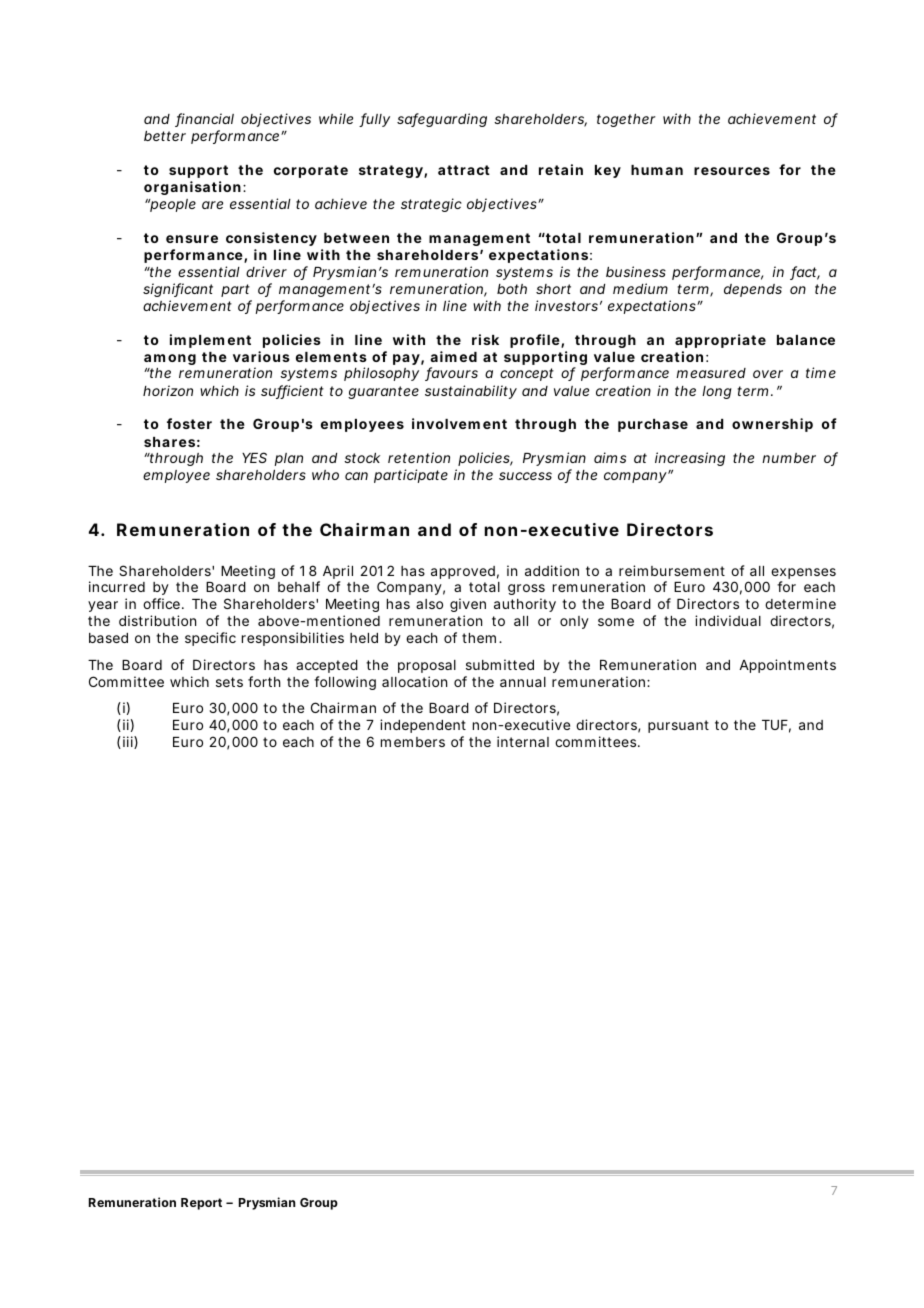  I want to click on better, so click(165, 136).
